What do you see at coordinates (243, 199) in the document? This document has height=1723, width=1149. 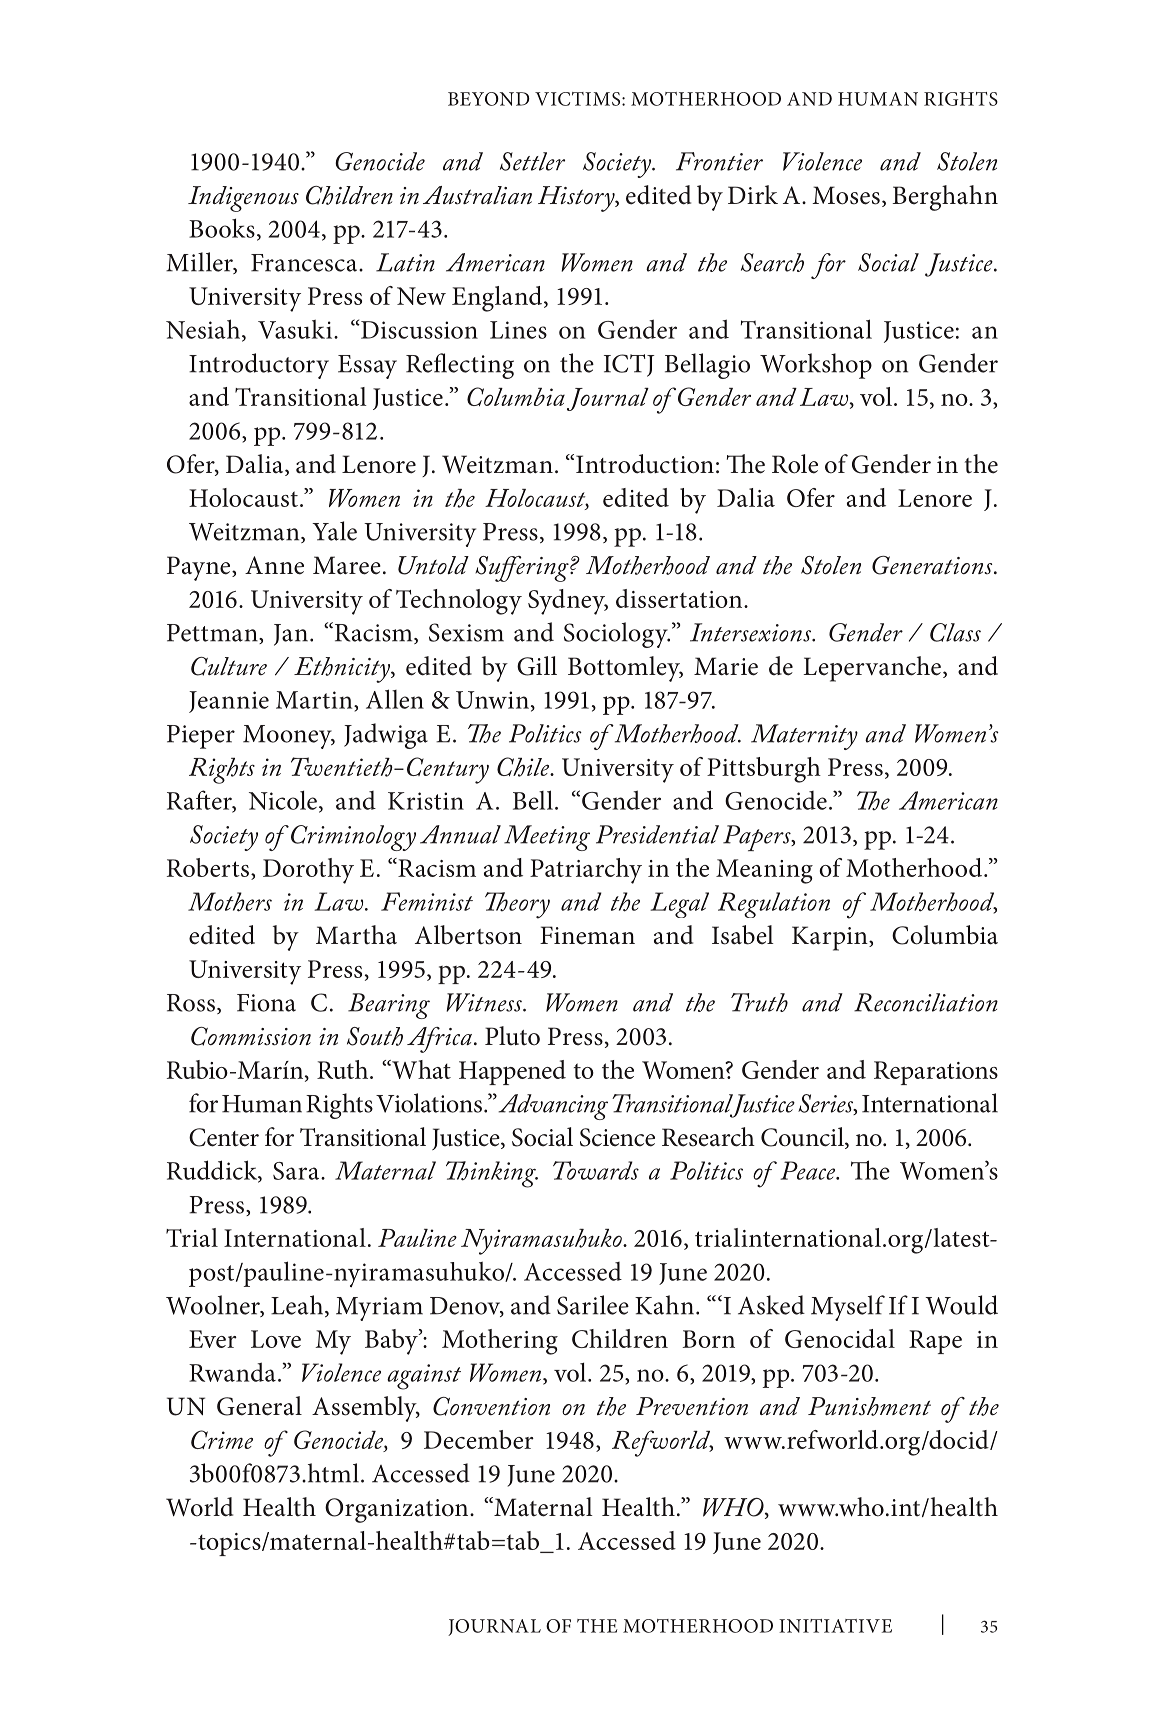 I see `Indigenous` at bounding box center [243, 199].
